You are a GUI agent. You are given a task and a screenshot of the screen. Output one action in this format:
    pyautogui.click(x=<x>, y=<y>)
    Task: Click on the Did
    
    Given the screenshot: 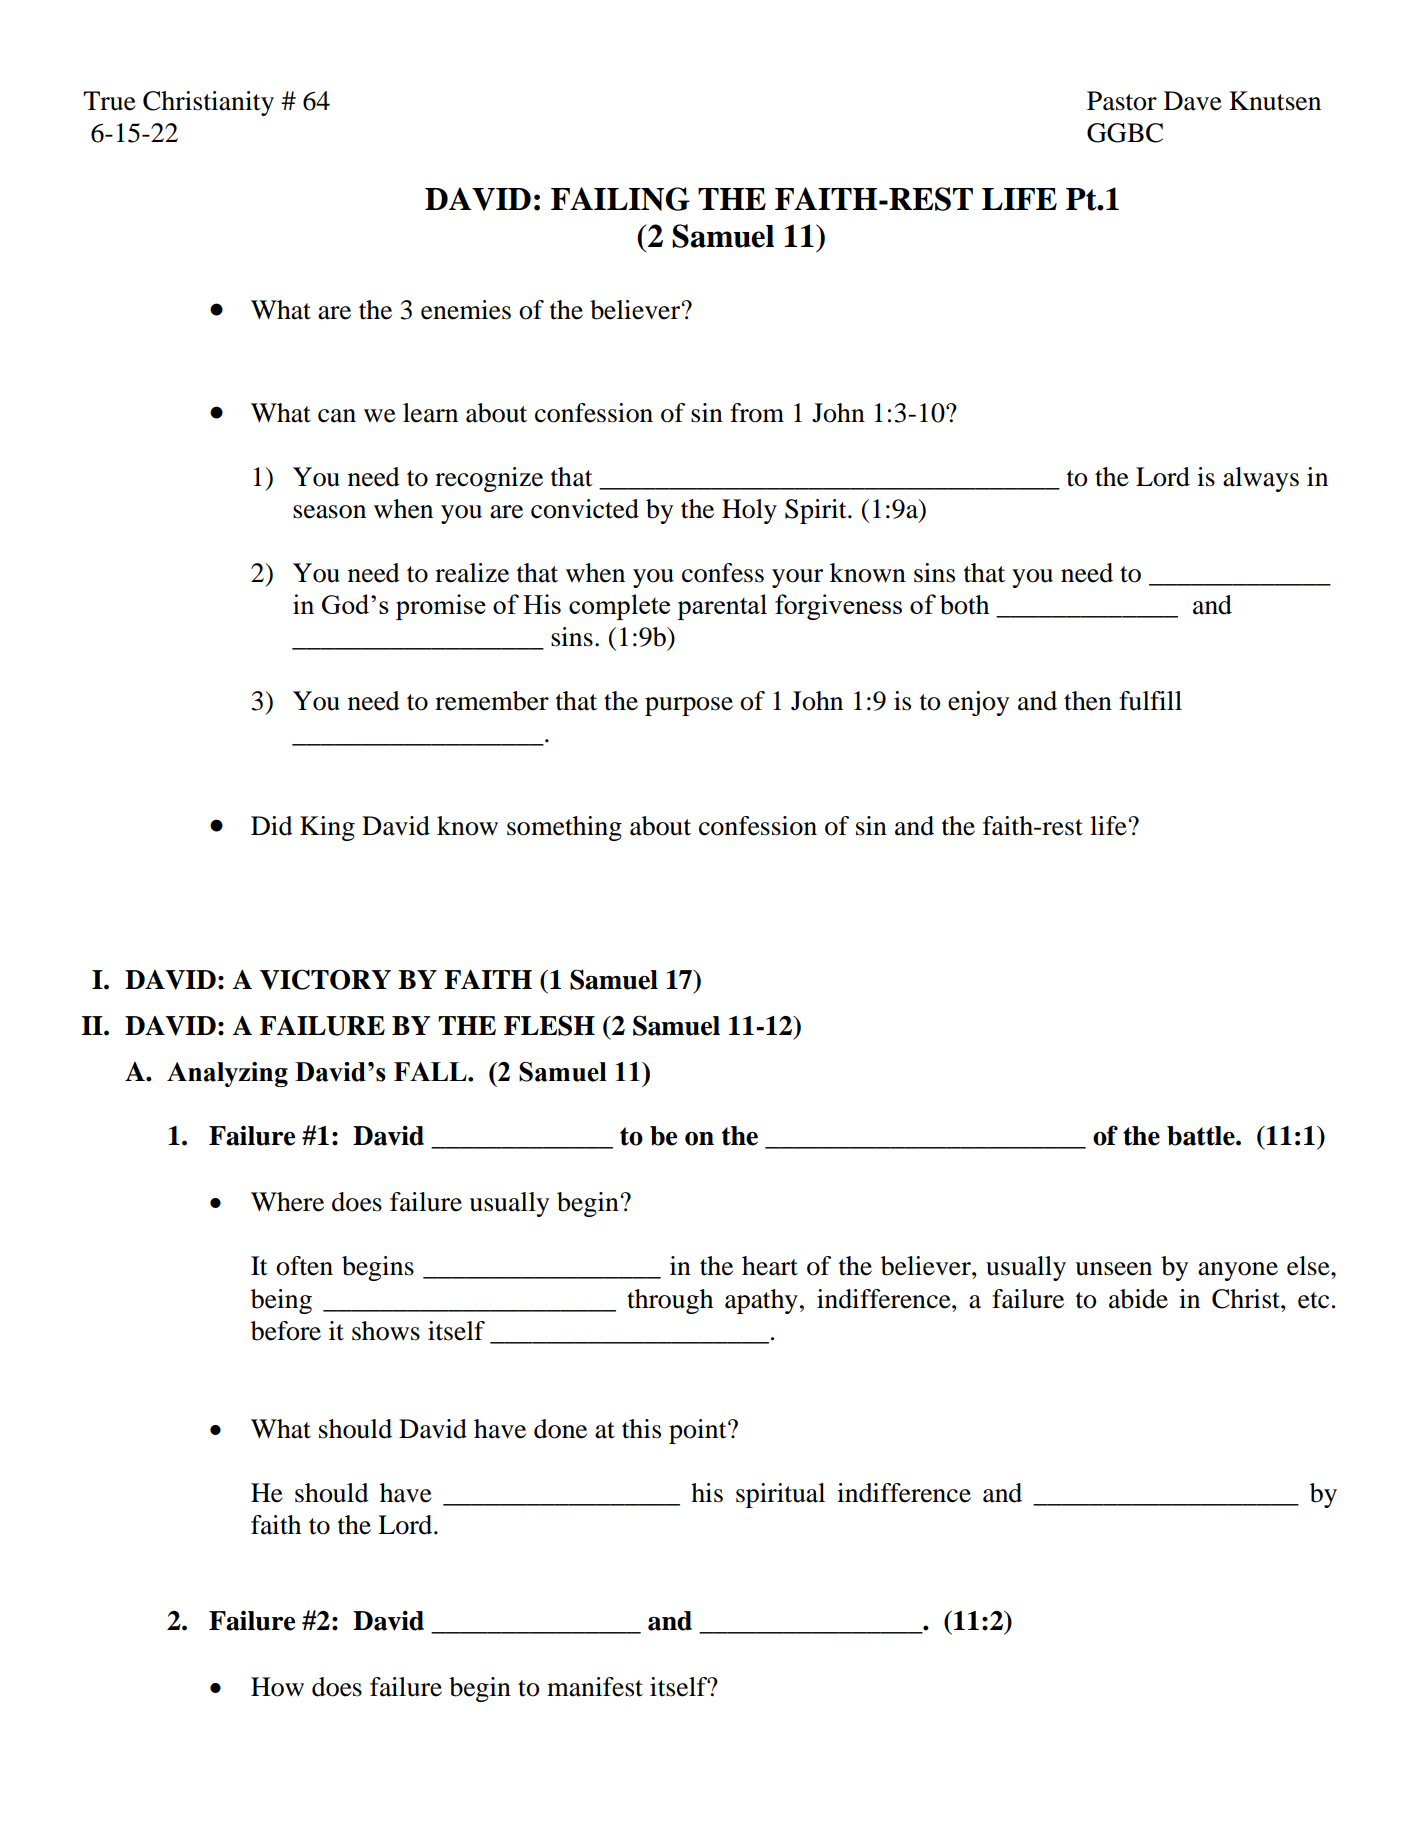 What is the action you would take?
    pyautogui.click(x=272, y=826)
